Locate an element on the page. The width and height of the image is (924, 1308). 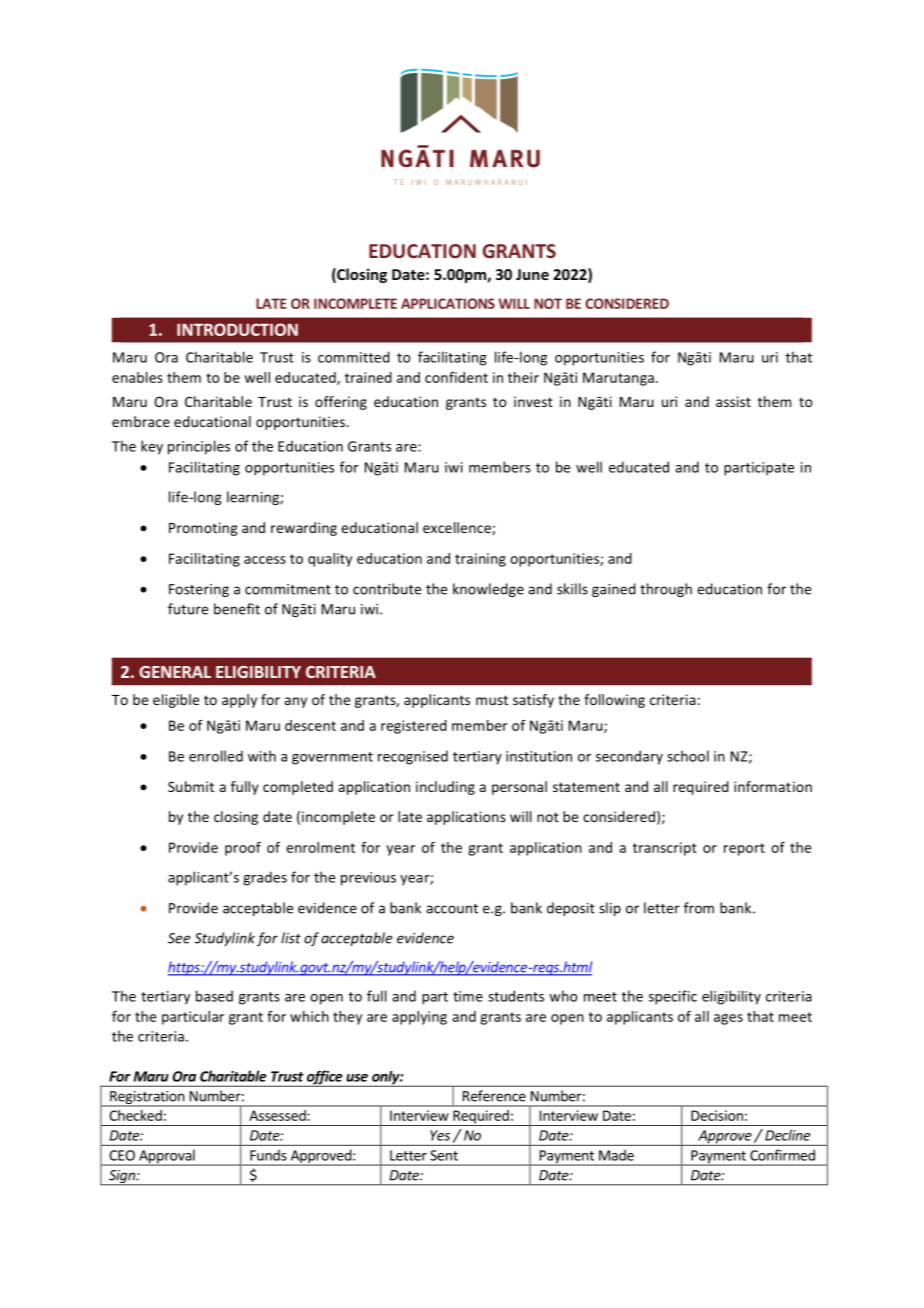
Sent is located at coordinates (444, 1155).
